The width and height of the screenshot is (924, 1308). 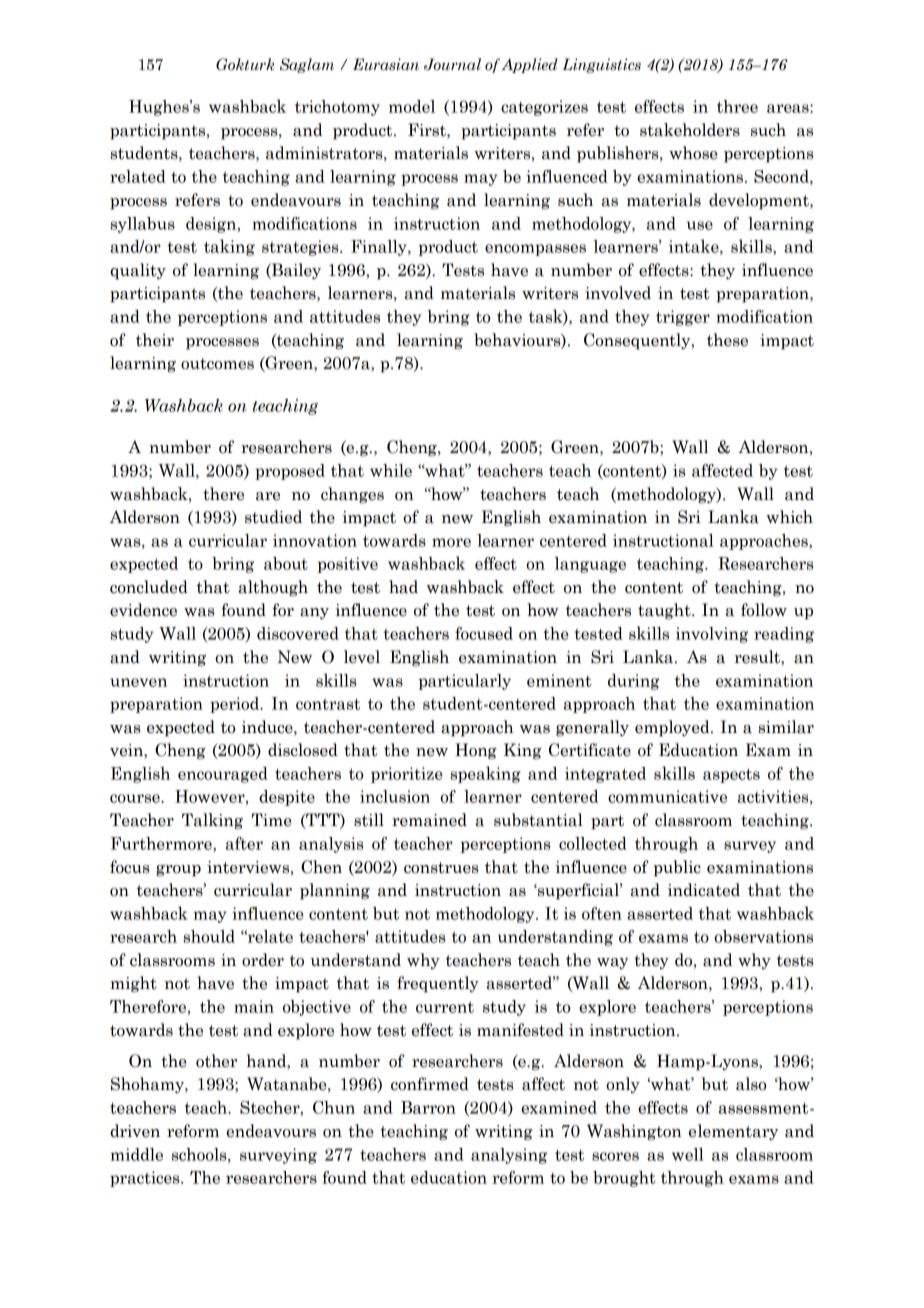 What do you see at coordinates (737, 106) in the screenshot?
I see `three` at bounding box center [737, 106].
